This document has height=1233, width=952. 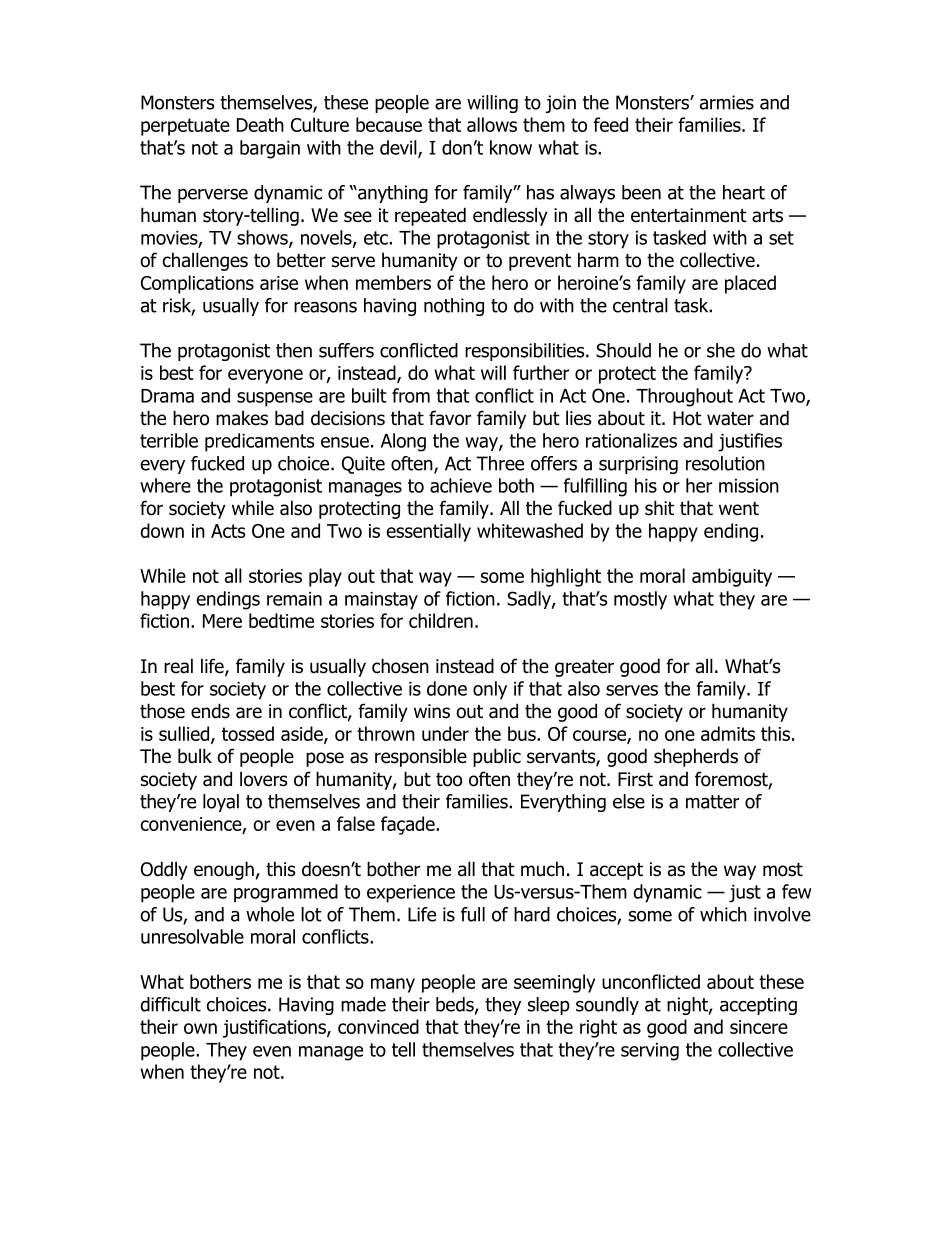 I want to click on loyal, so click(x=221, y=803).
